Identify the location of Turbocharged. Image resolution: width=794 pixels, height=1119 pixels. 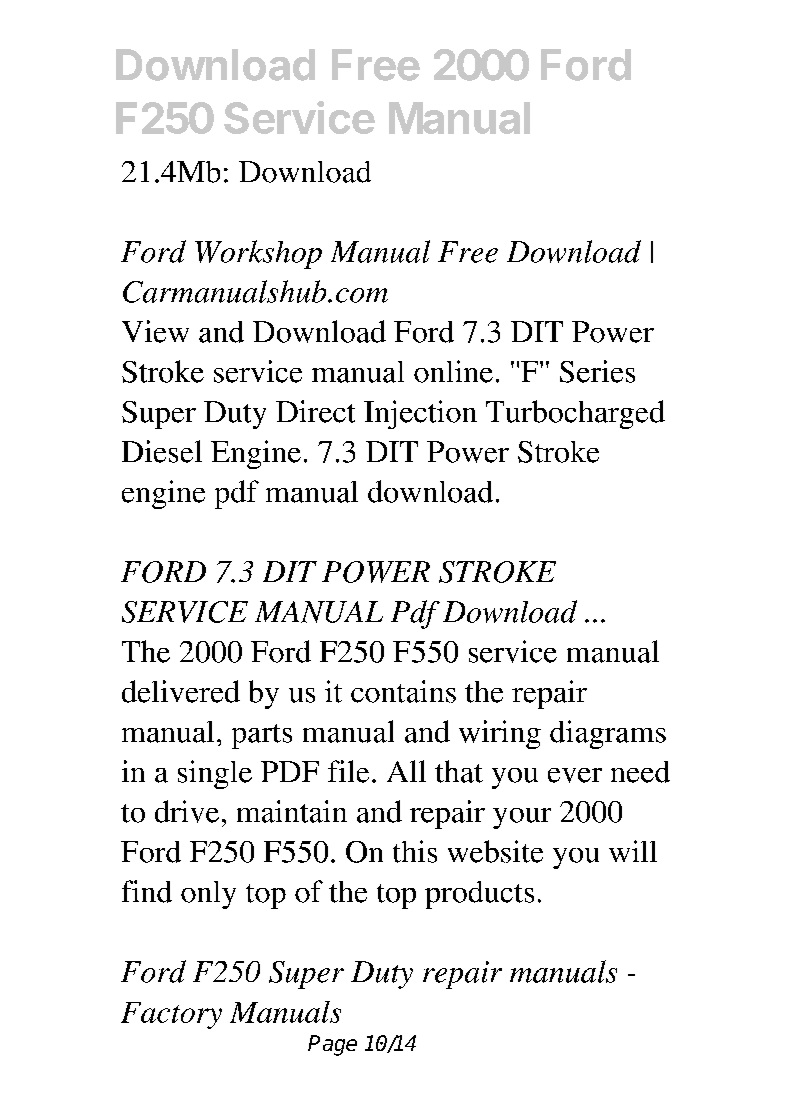
(575, 414).
